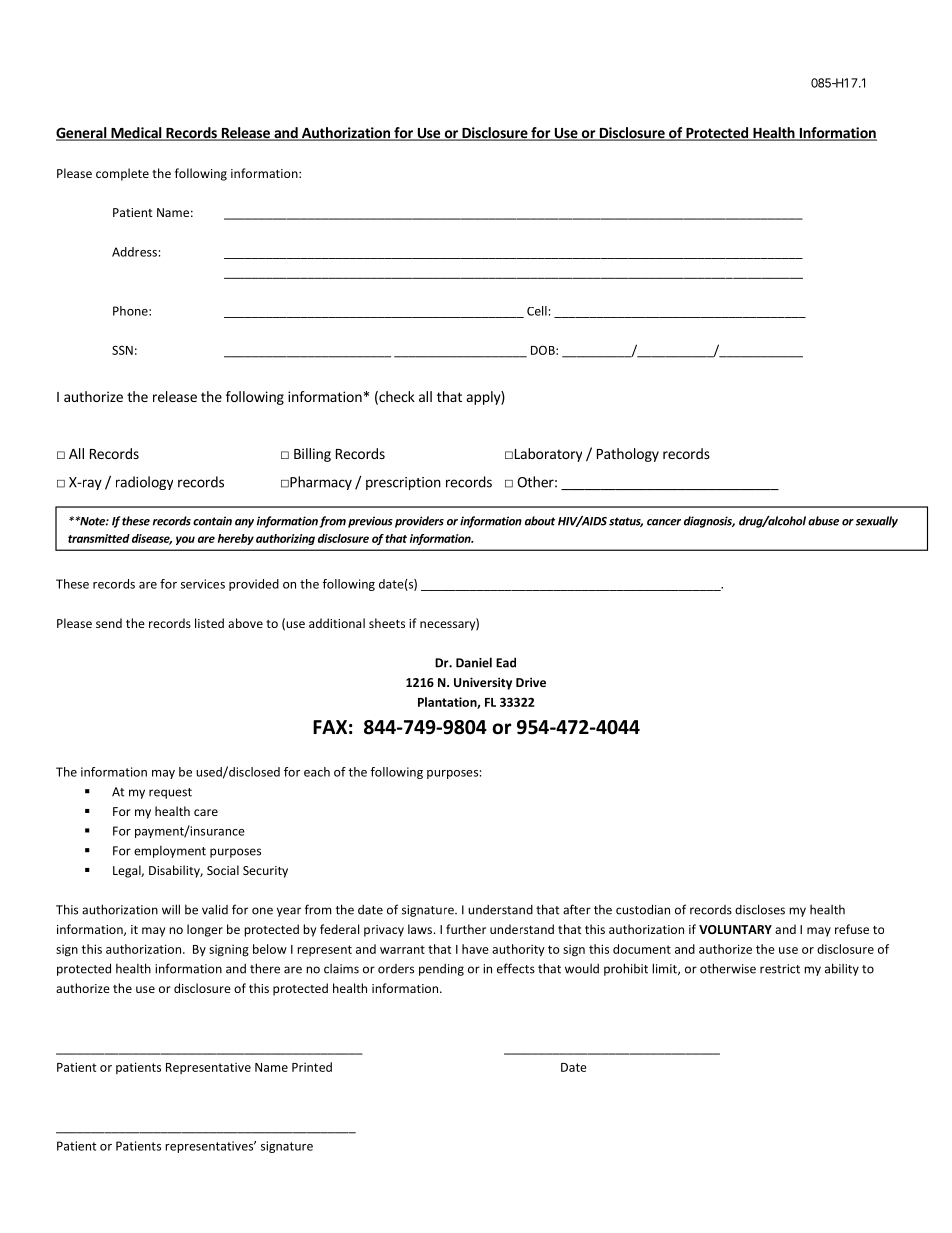 Image resolution: width=952 pixels, height=1233 pixels. Describe the element at coordinates (122, 350) in the document. I see `SSN` at that location.
